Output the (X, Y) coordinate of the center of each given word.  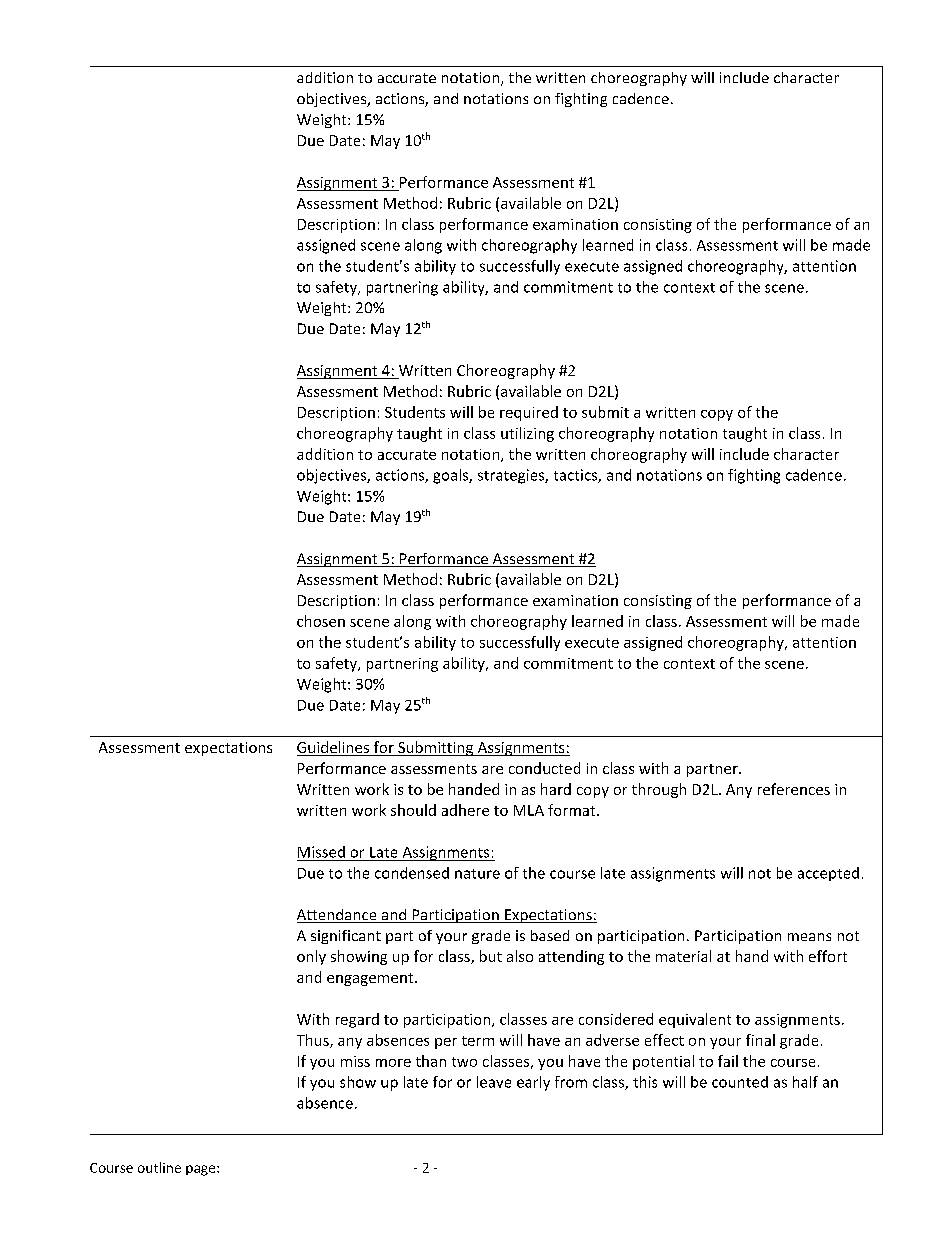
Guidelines (334, 748)
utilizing (527, 434)
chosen (321, 621)
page (202, 1170)
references (794, 789)
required (529, 413)
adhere (465, 810)
